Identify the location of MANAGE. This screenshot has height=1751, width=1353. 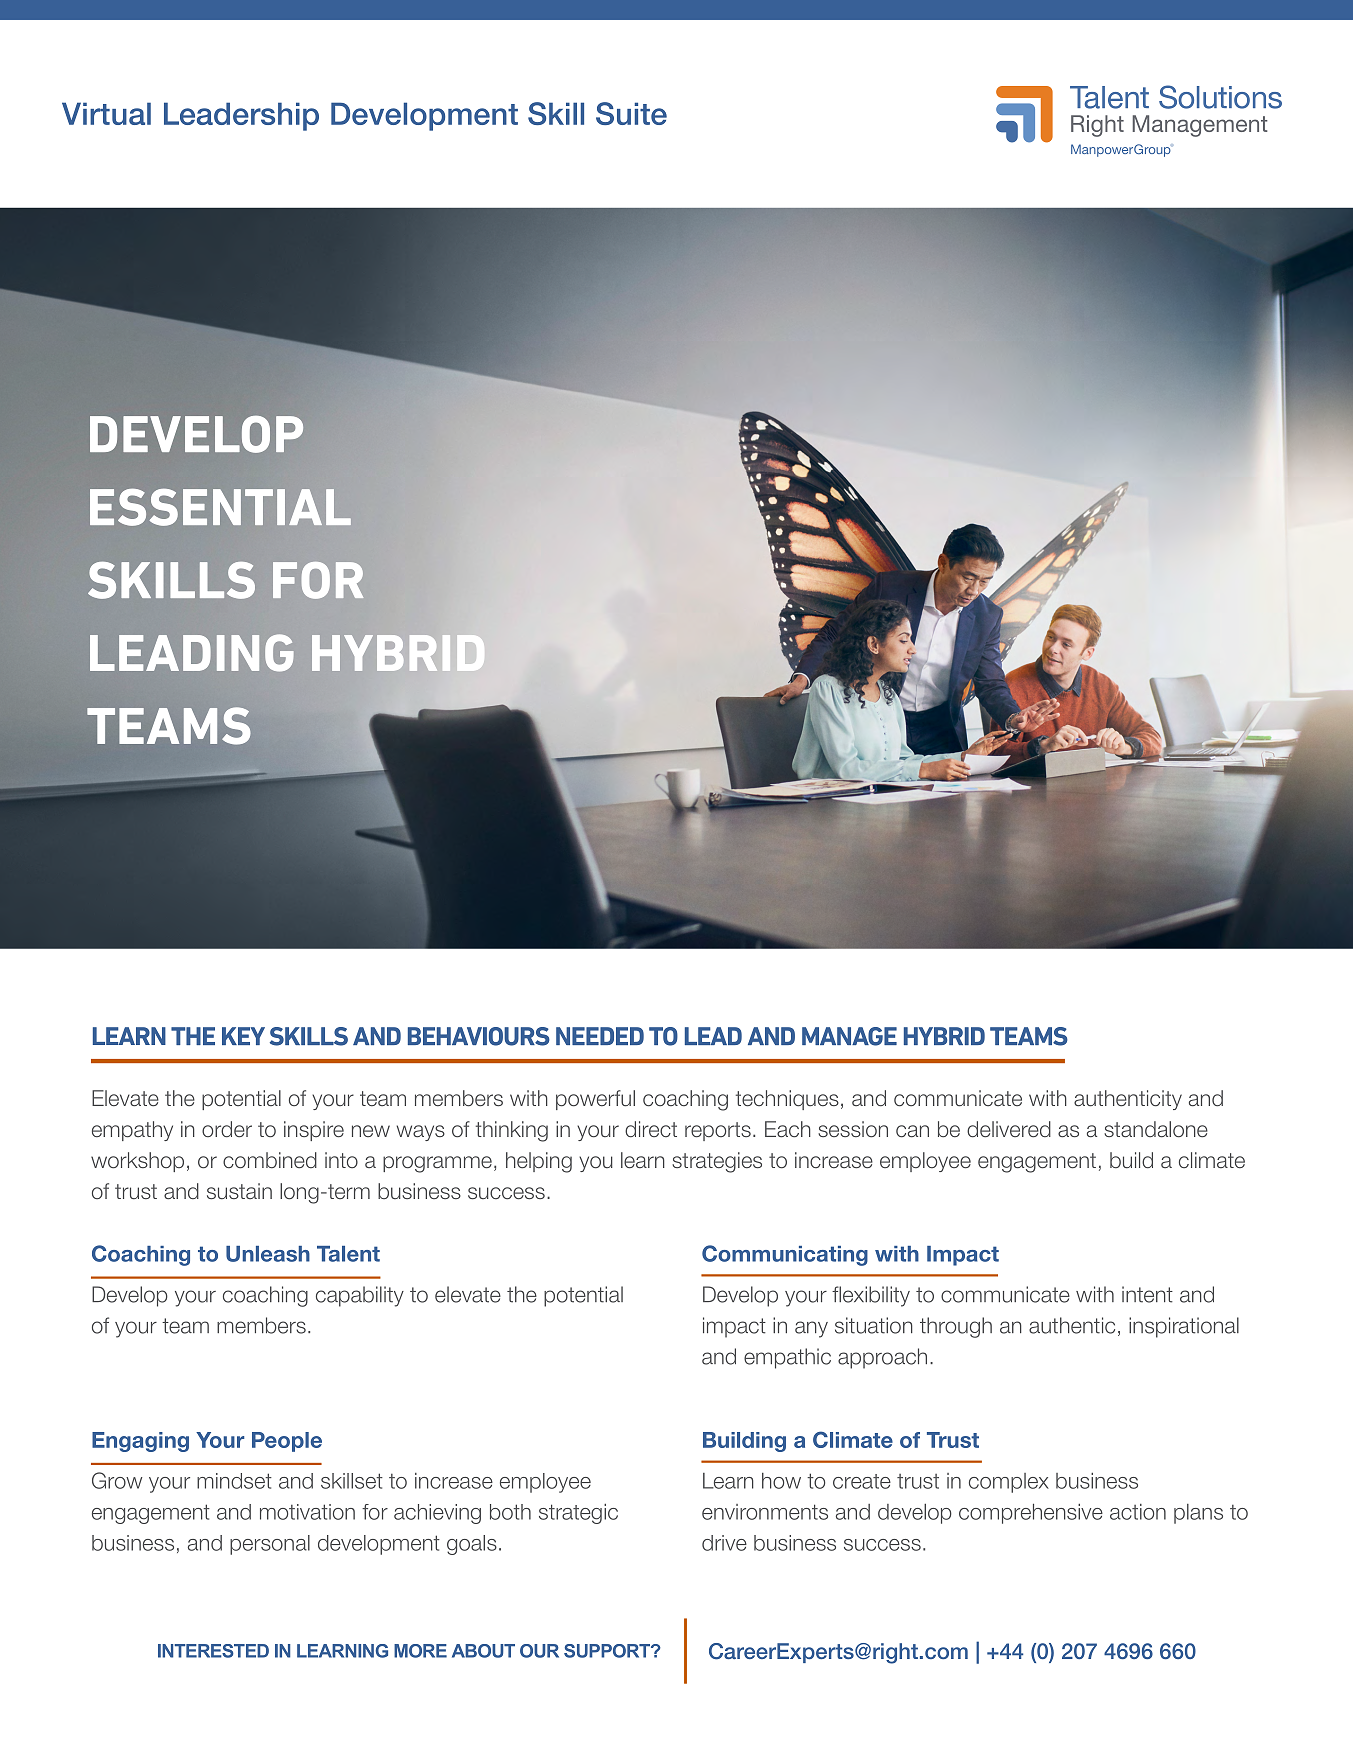
(849, 1036).
